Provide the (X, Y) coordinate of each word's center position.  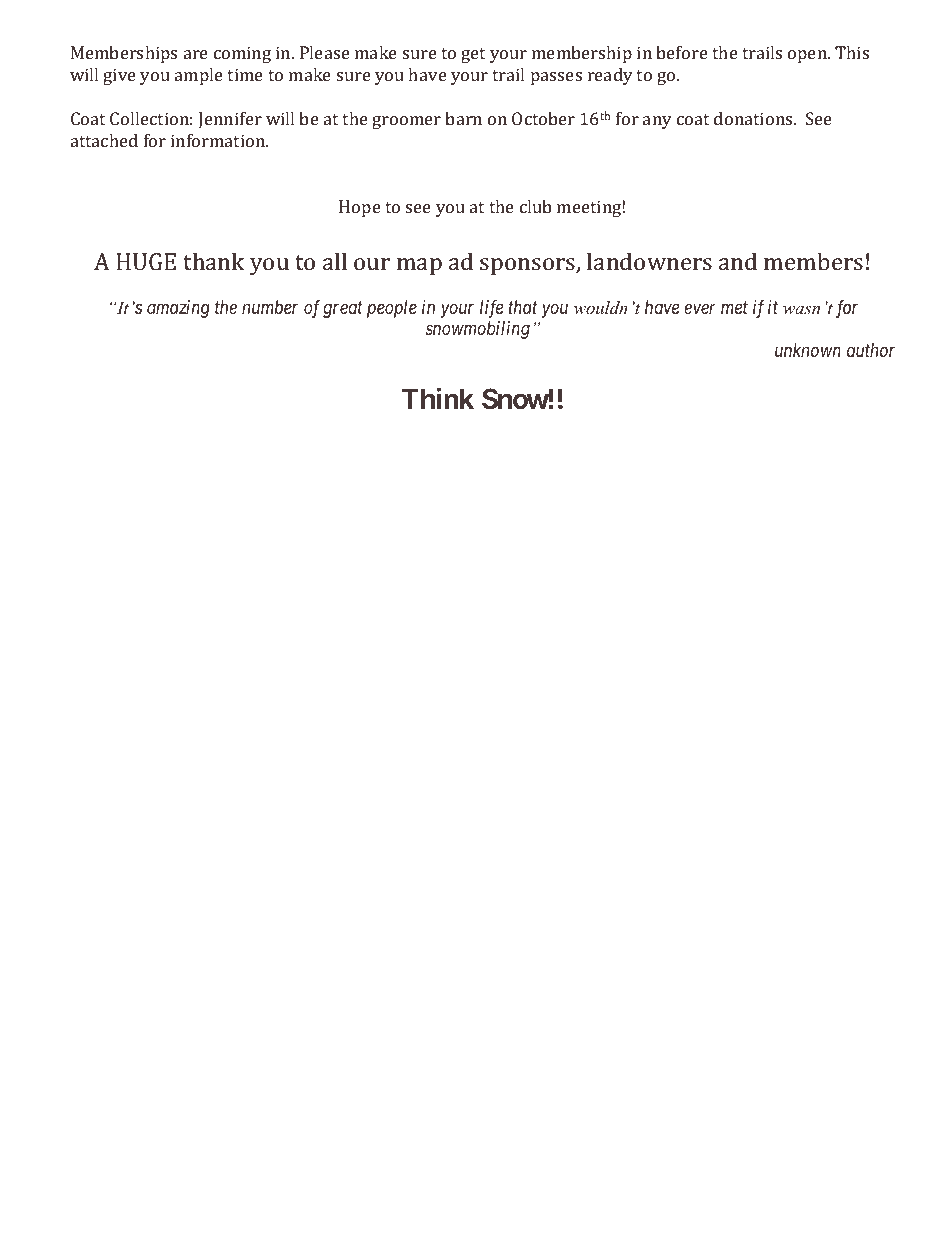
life (491, 309)
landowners (649, 261)
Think (438, 398)
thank (213, 261)
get (473, 55)
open (808, 56)
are (196, 54)
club (536, 206)
